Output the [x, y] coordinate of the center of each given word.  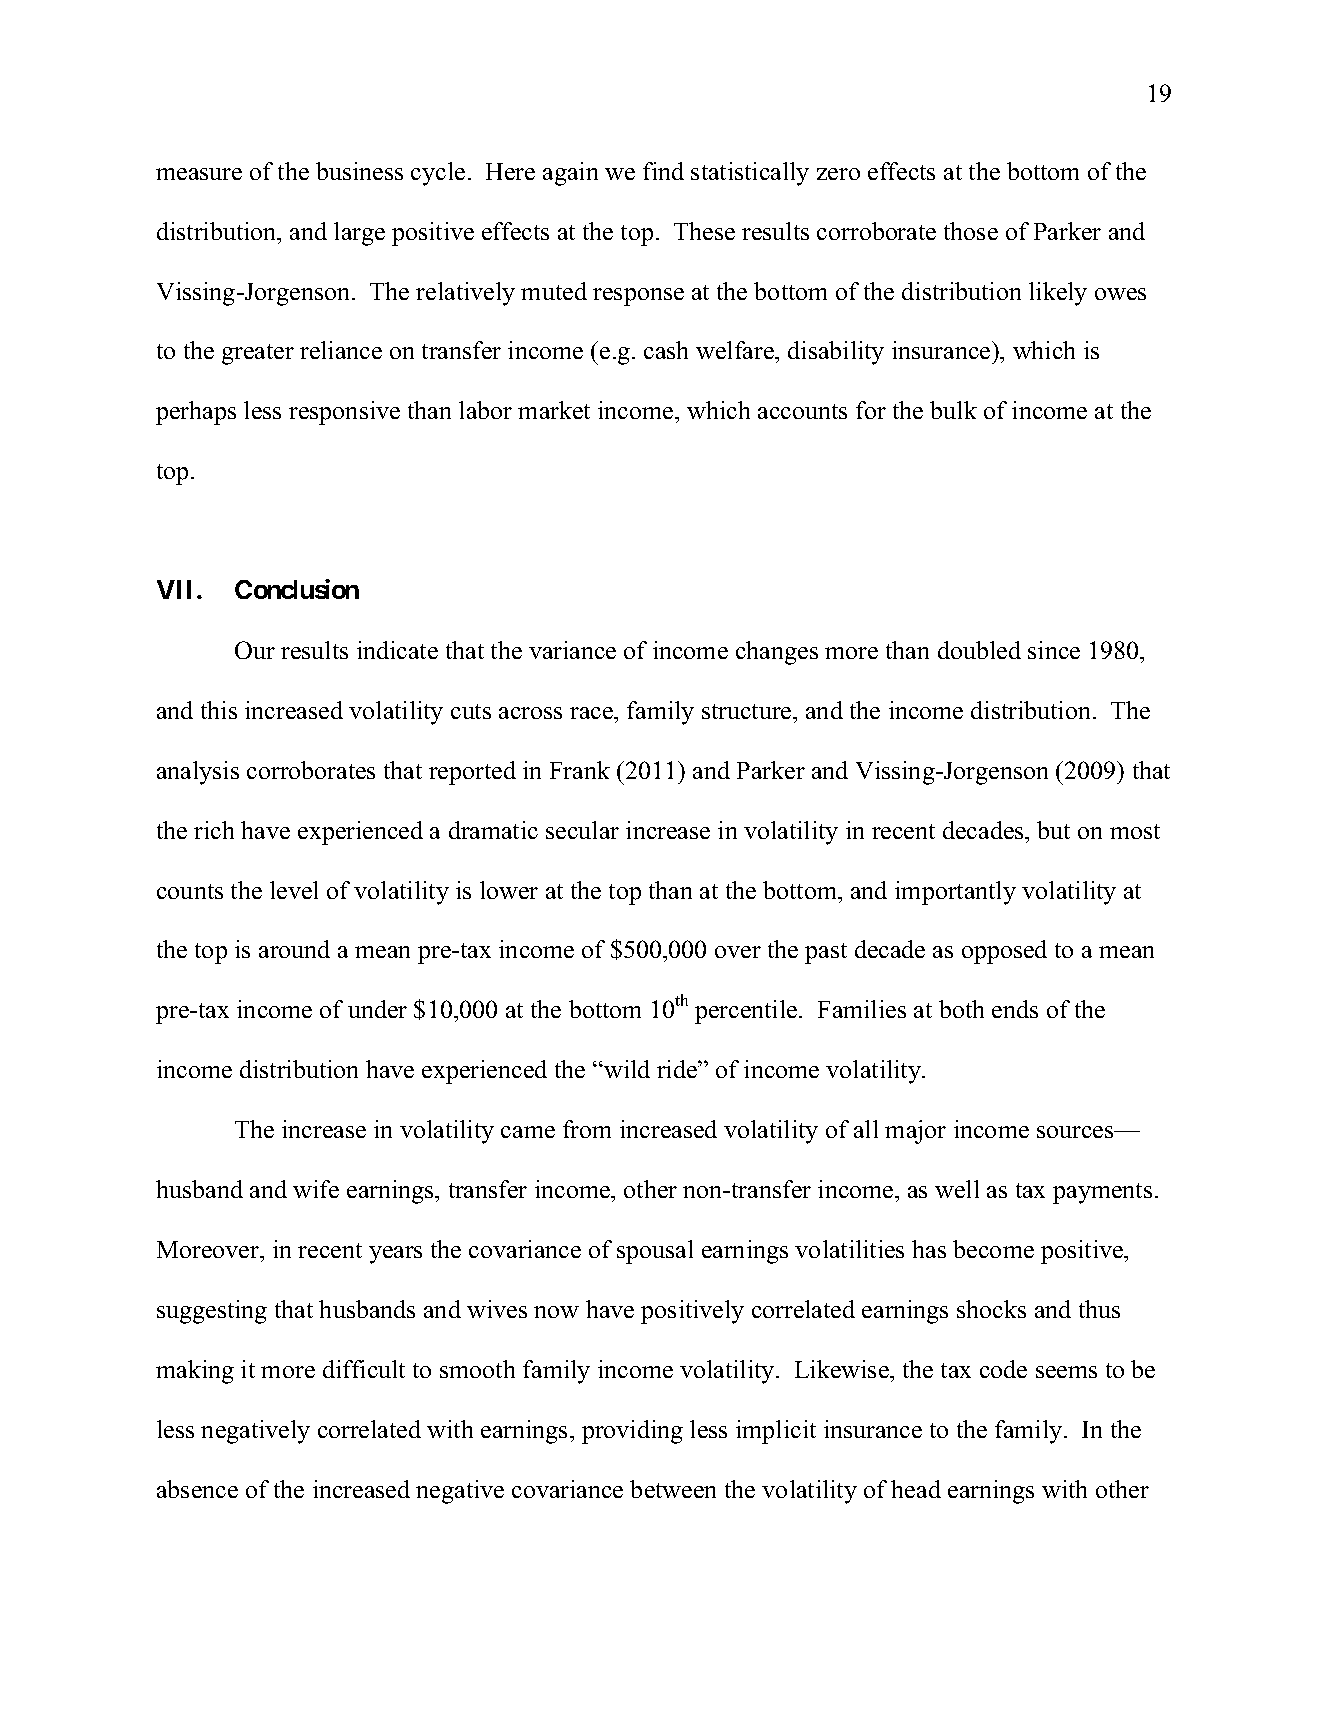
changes [777, 653]
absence [197, 1489]
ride [678, 1069]
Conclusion [297, 589]
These [704, 231]
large [359, 234]
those [971, 231]
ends [1015, 1009]
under [377, 1009]
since [1054, 650]
